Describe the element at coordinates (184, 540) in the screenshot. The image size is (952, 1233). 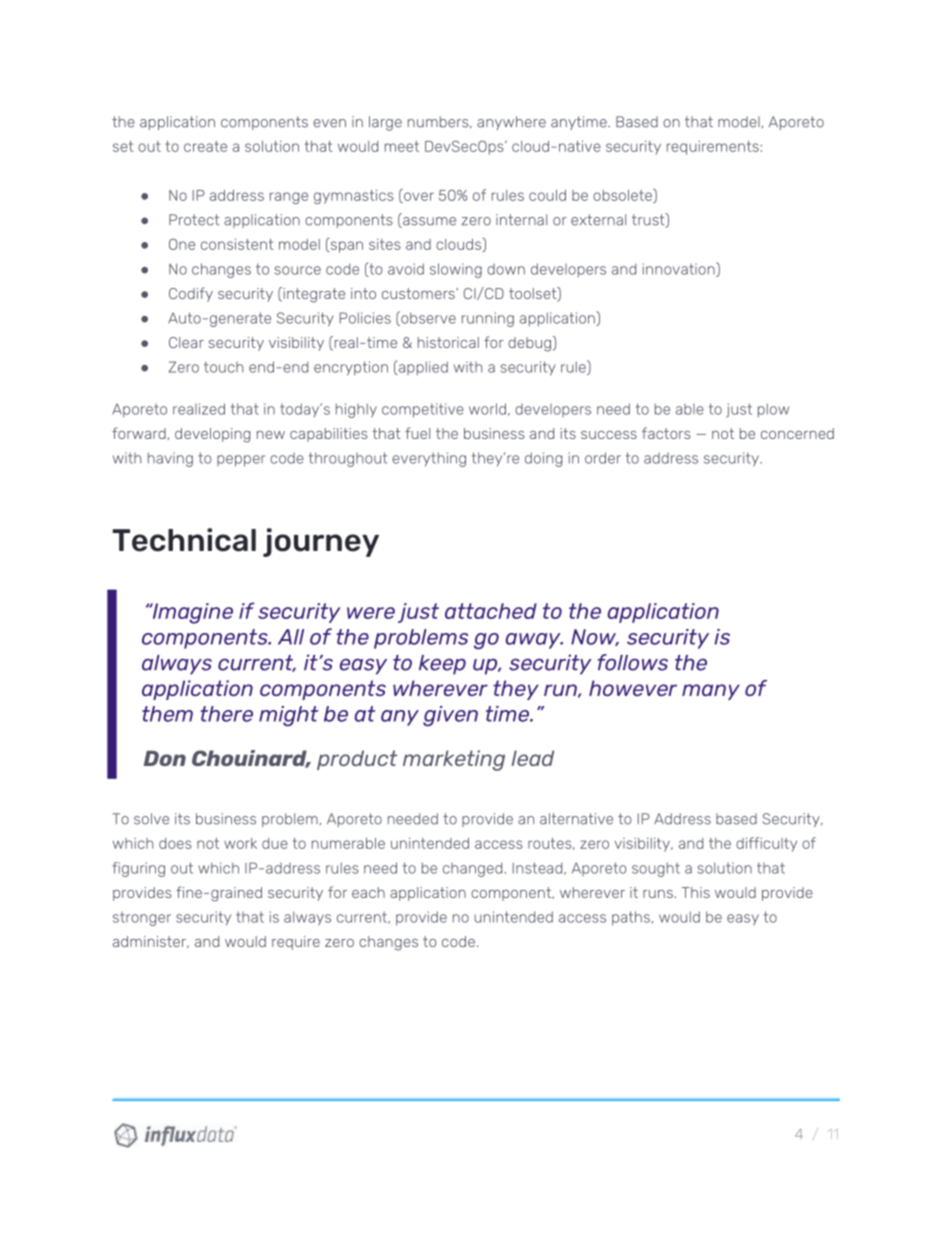
I see `Technical` at that location.
